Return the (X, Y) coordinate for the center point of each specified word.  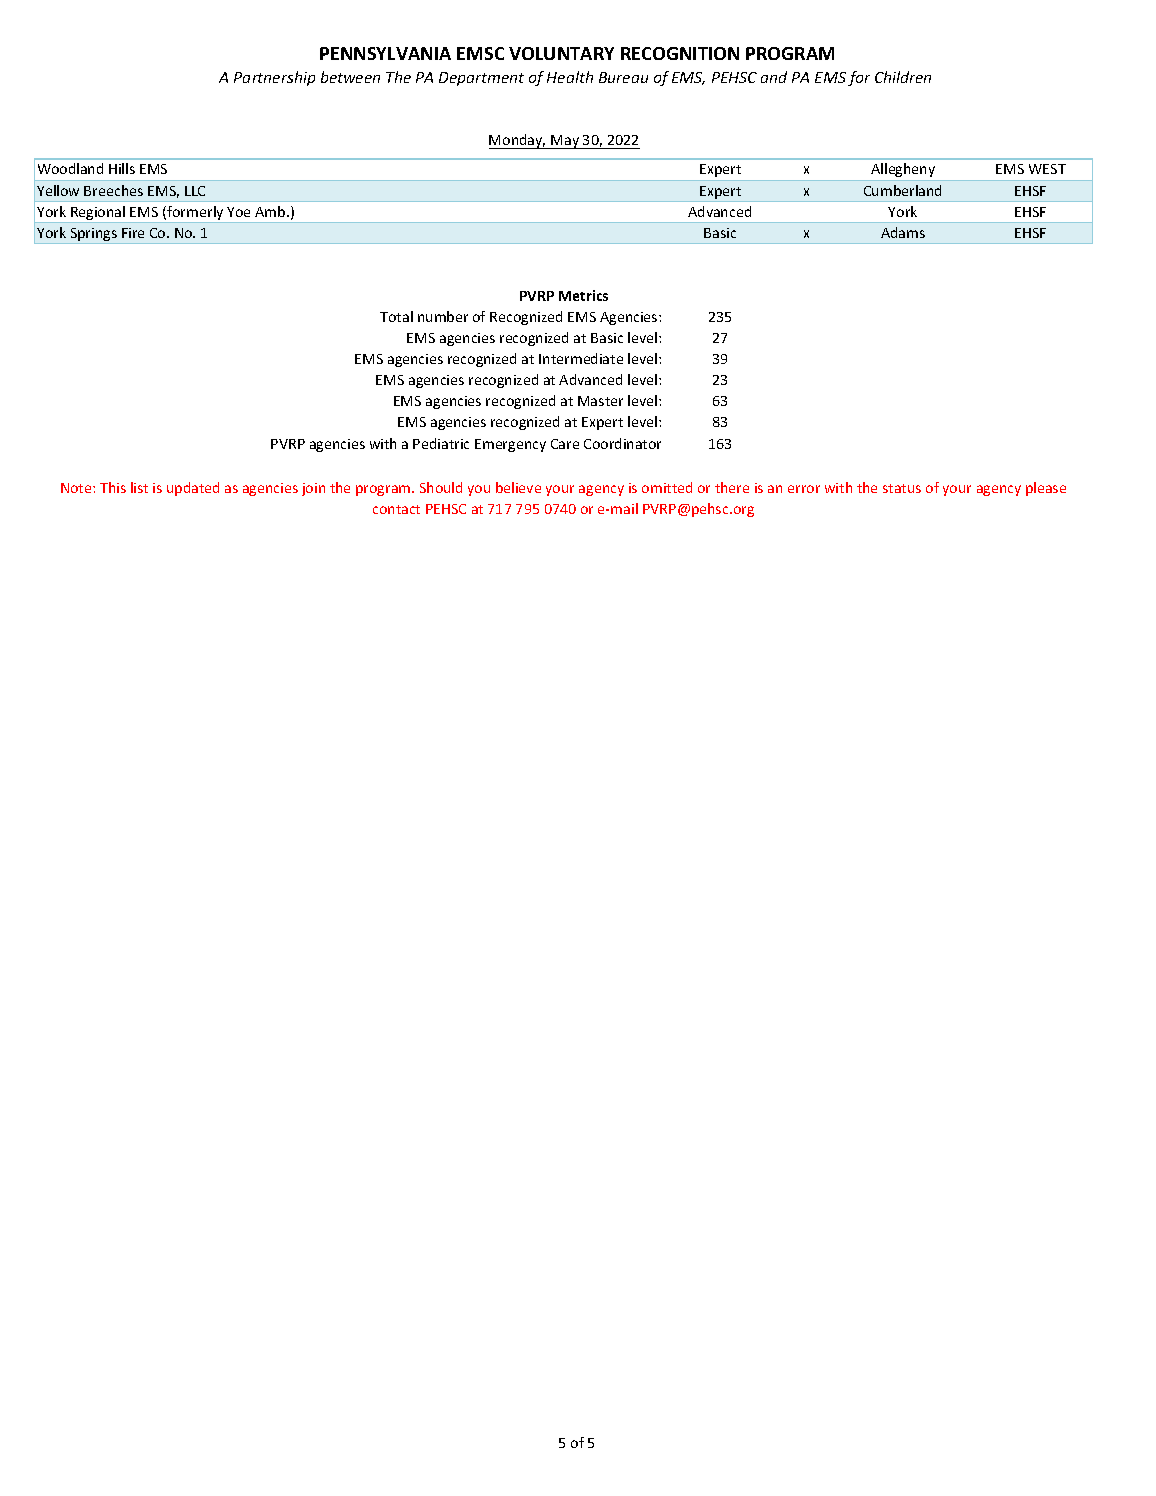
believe (518, 487)
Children (903, 77)
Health (570, 77)
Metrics (583, 295)
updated (193, 489)
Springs (93, 236)
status (902, 488)
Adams (903, 232)
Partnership (274, 78)
